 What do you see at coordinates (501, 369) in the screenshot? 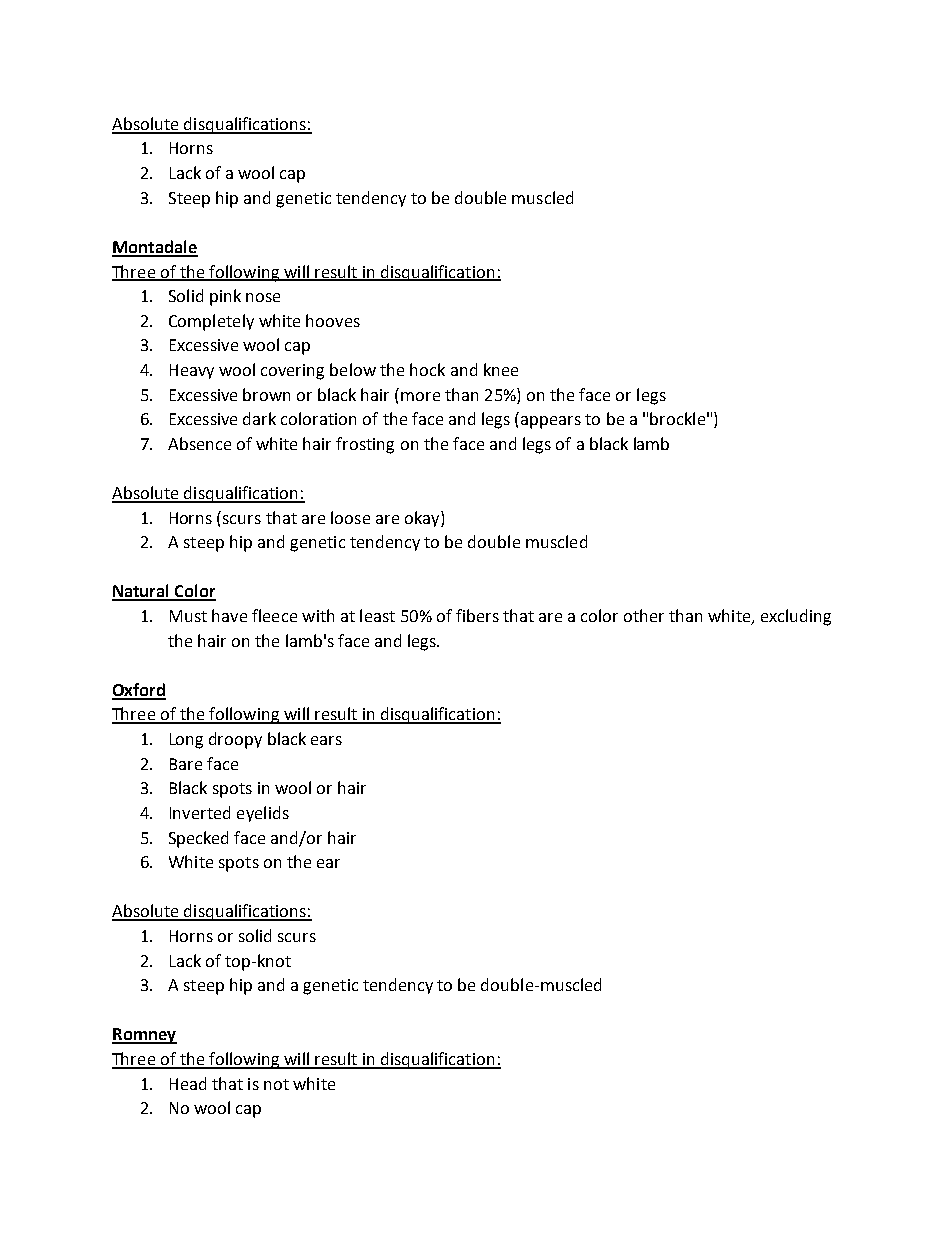
I see `knee` at bounding box center [501, 369].
